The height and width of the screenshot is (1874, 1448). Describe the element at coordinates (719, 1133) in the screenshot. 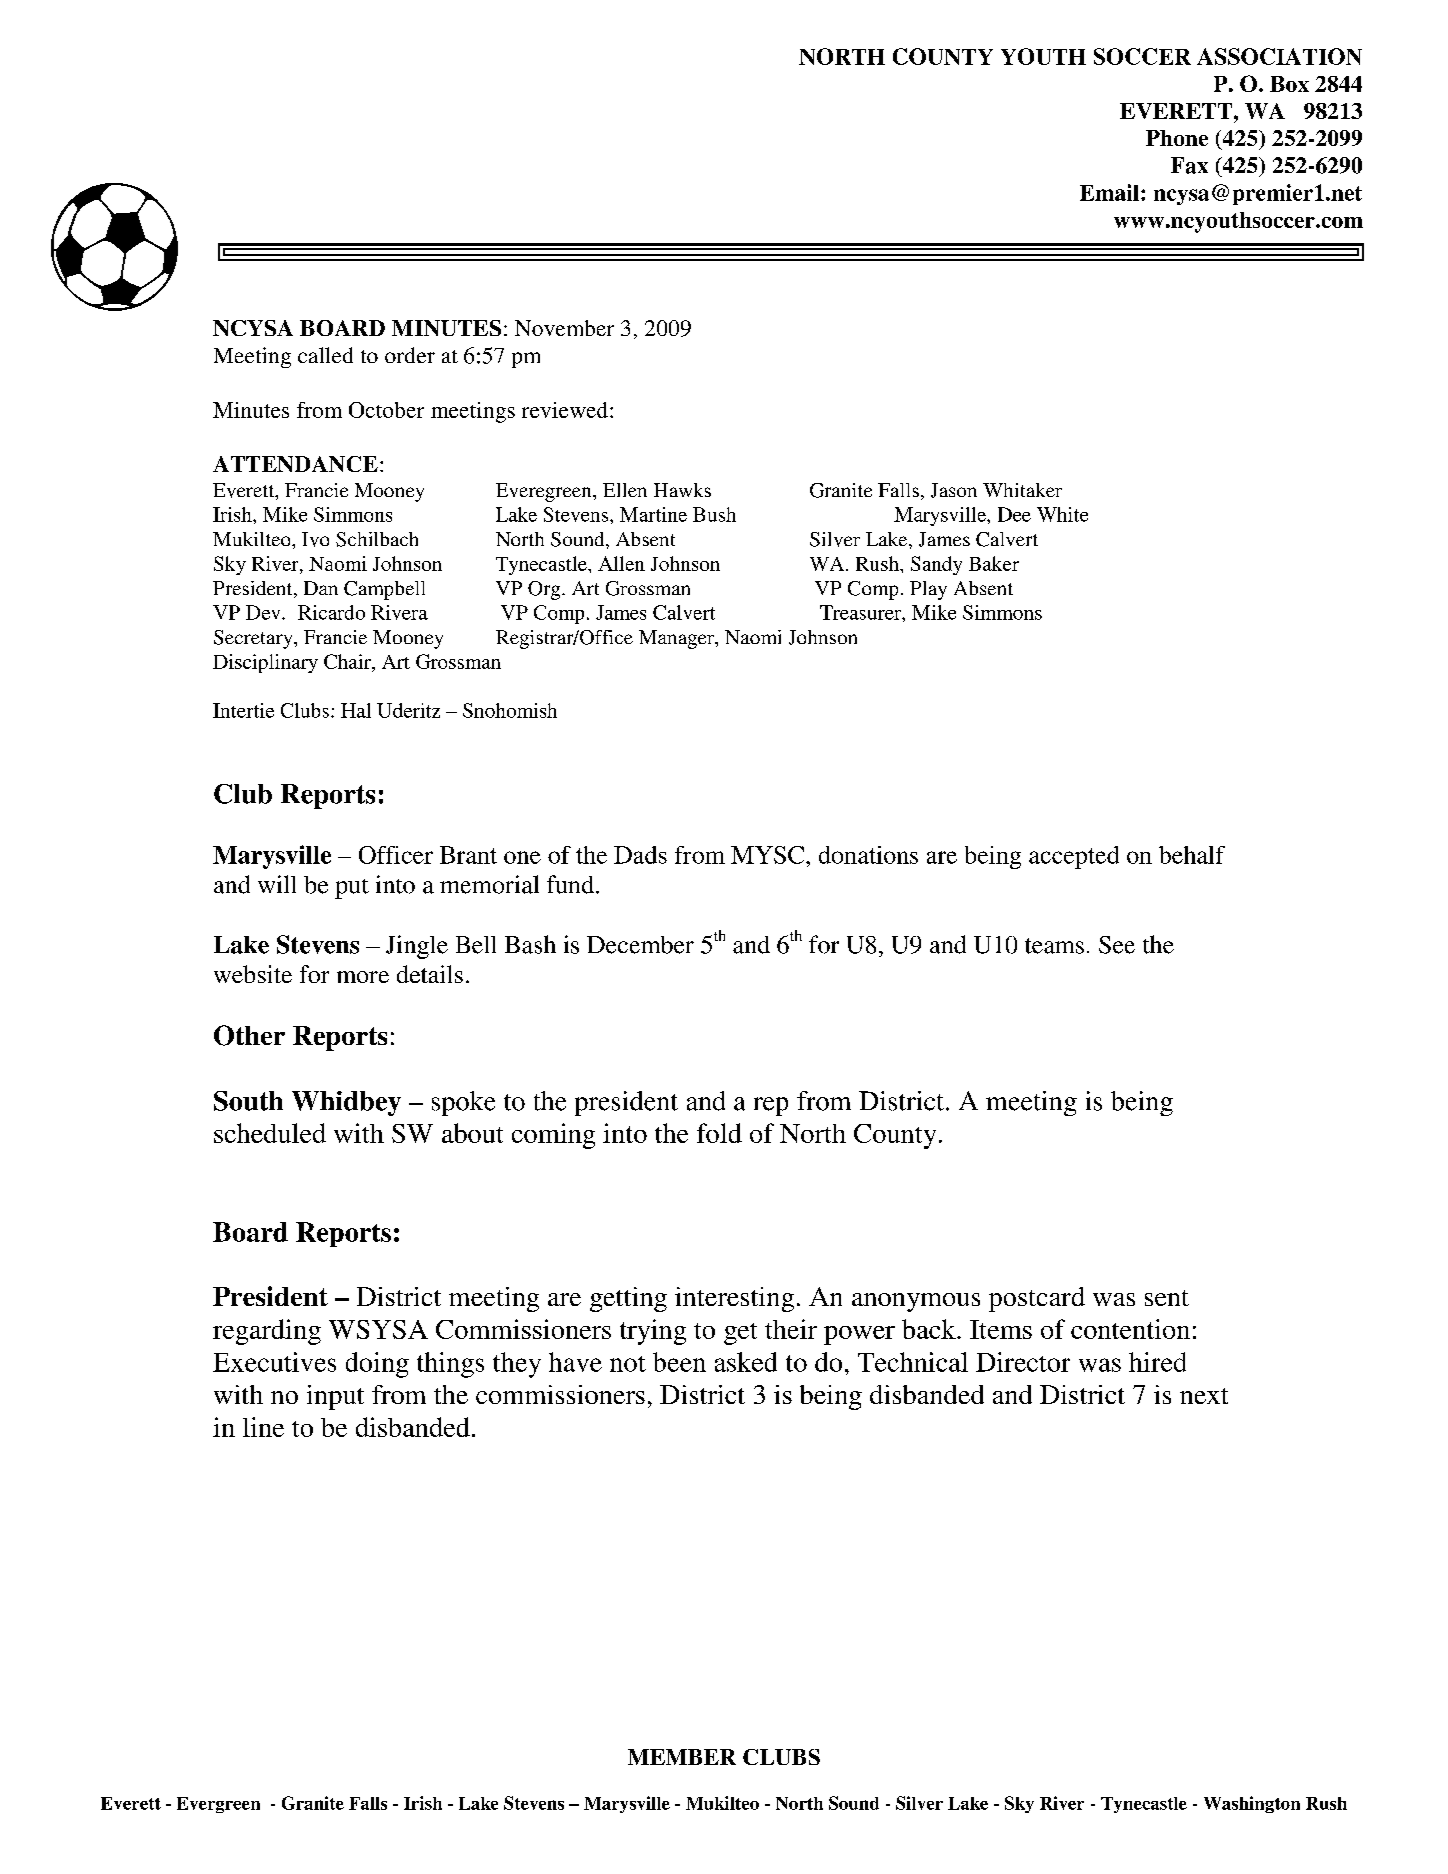

I see `fold` at that location.
